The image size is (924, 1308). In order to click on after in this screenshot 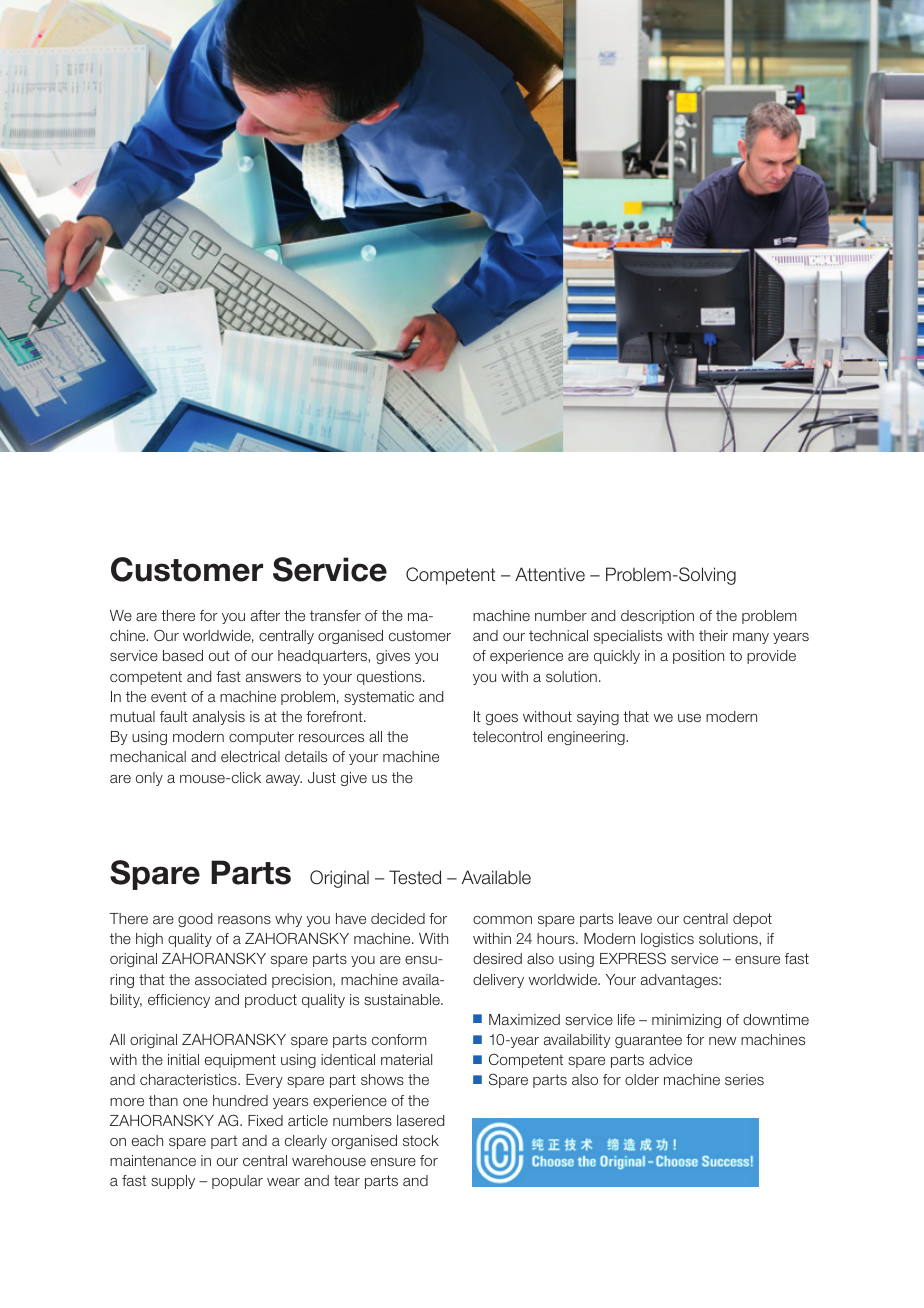, I will do `click(265, 615)`.
